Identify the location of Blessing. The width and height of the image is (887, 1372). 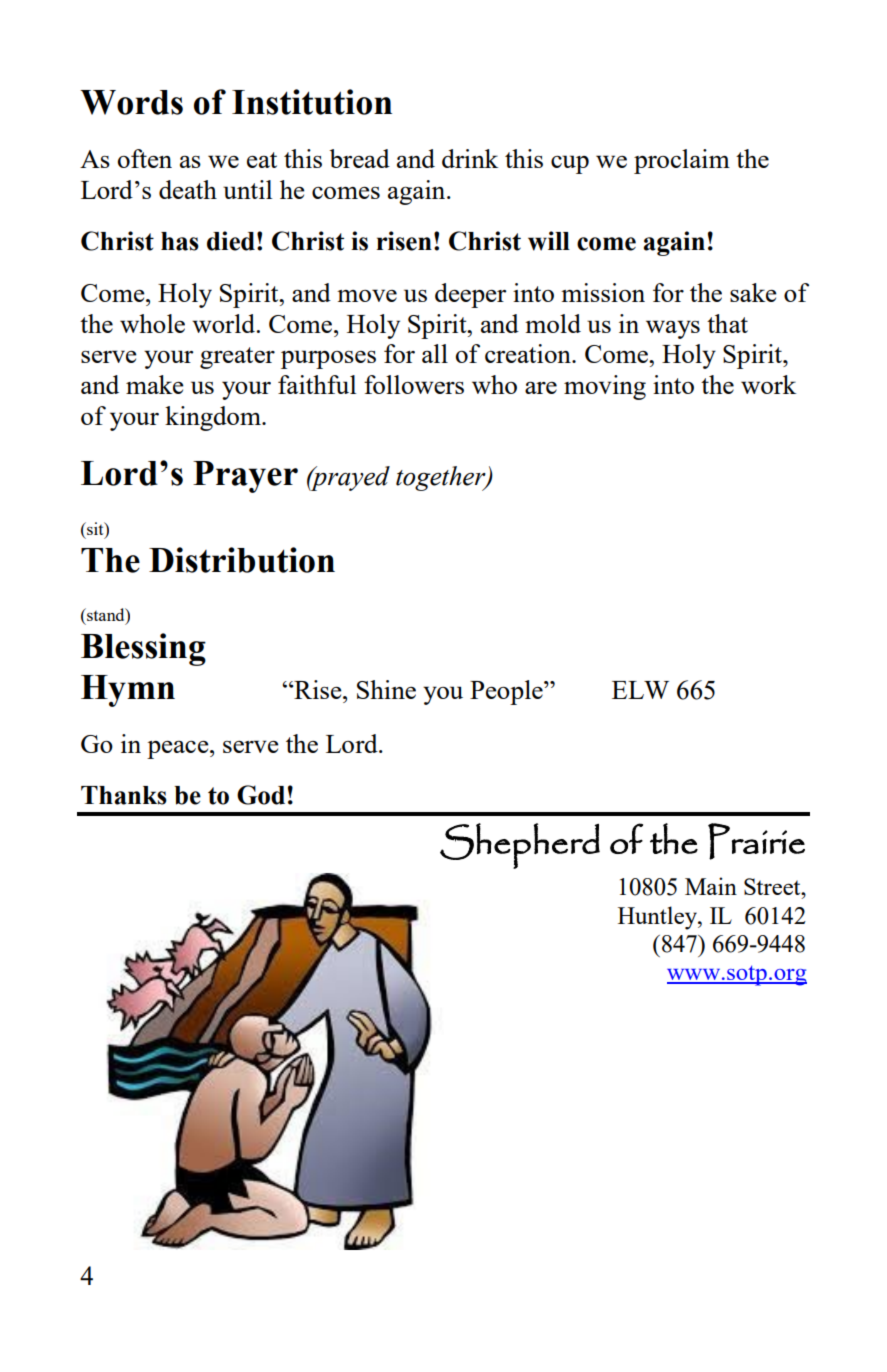
(143, 649).
